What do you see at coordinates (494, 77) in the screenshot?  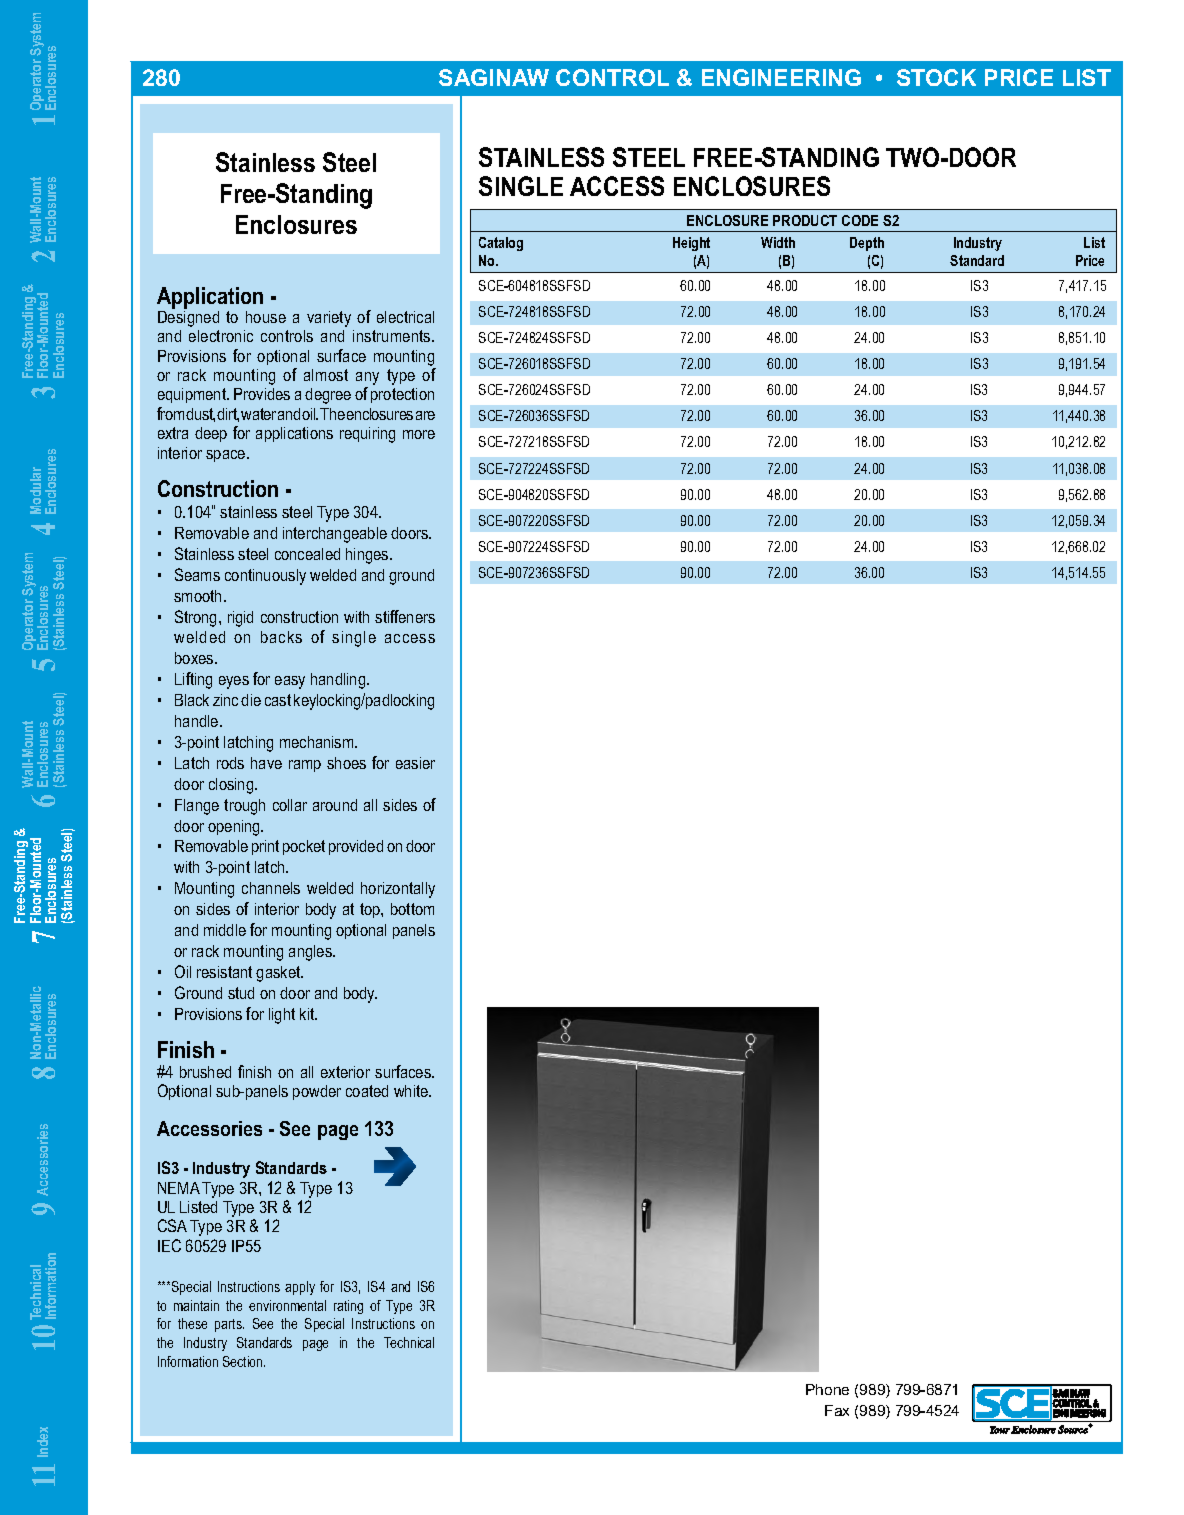 I see `SAGINAW` at bounding box center [494, 77].
